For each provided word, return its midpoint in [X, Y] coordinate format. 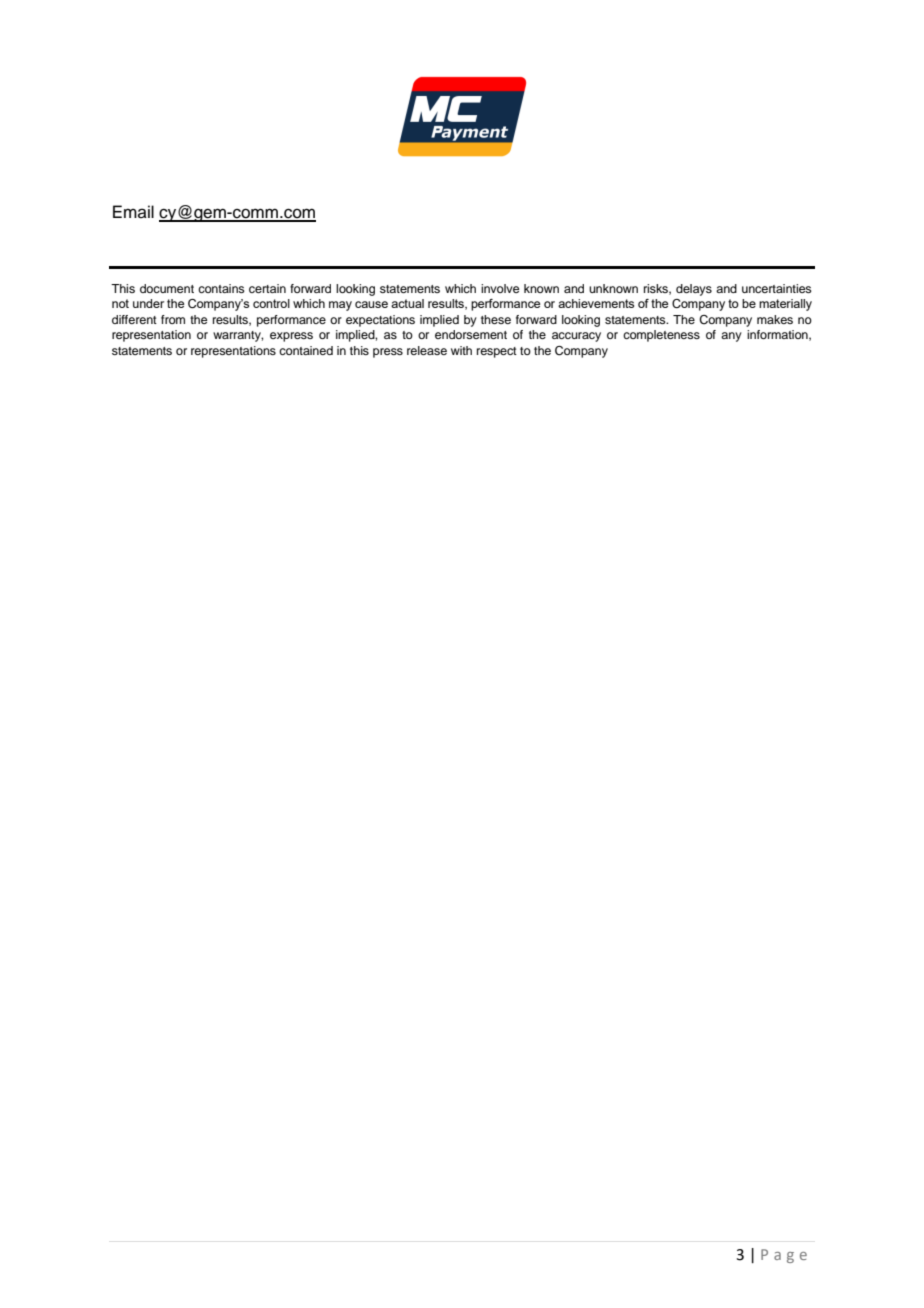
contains [221, 288]
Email [133, 211]
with [461, 350]
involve [500, 288]
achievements [596, 303]
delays [694, 290]
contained [306, 350]
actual [407, 303]
